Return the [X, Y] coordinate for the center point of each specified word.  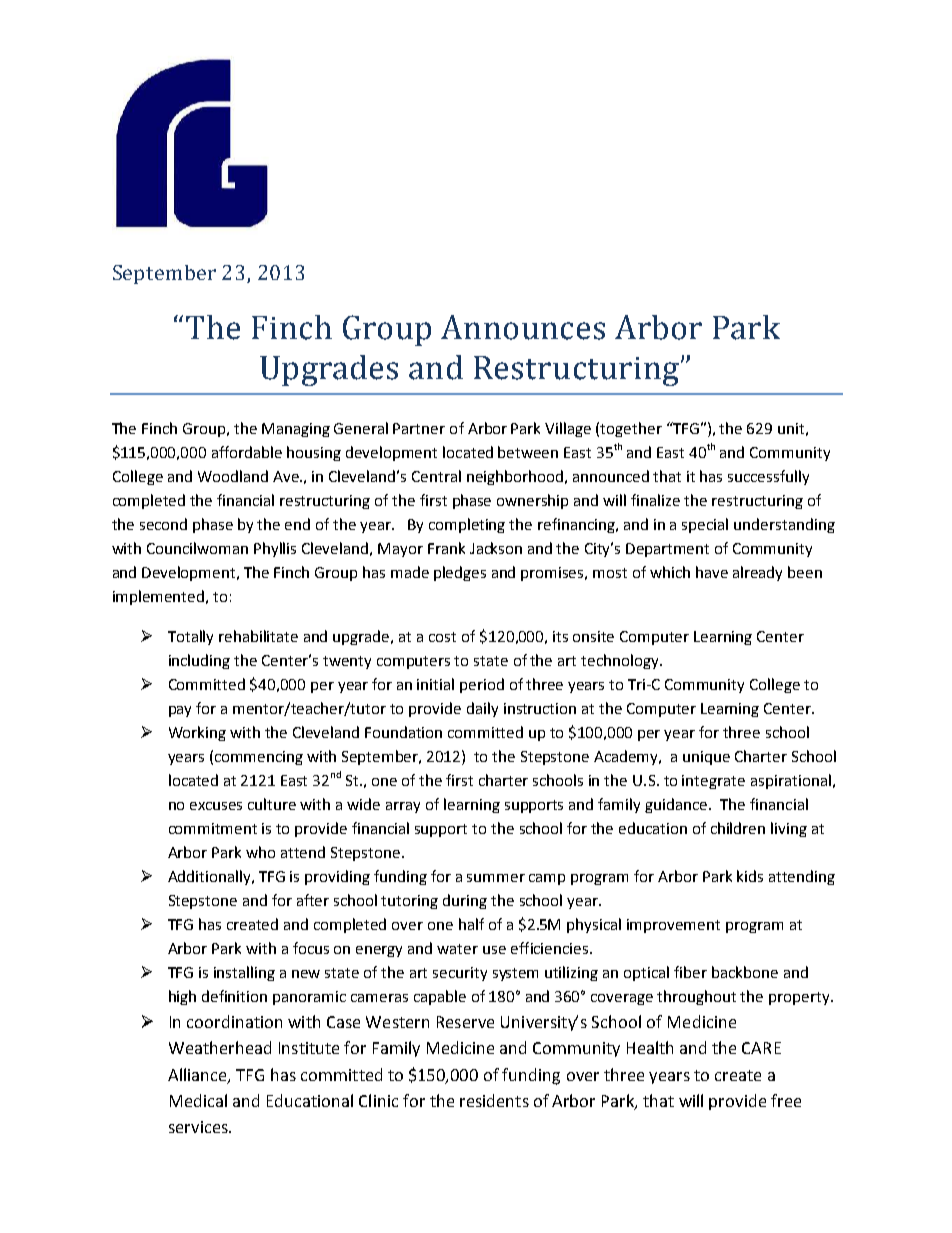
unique [706, 758]
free [786, 1100]
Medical [198, 1100]
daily [482, 709]
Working [197, 733]
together [631, 429]
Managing [296, 430]
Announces [523, 327]
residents [494, 1100]
